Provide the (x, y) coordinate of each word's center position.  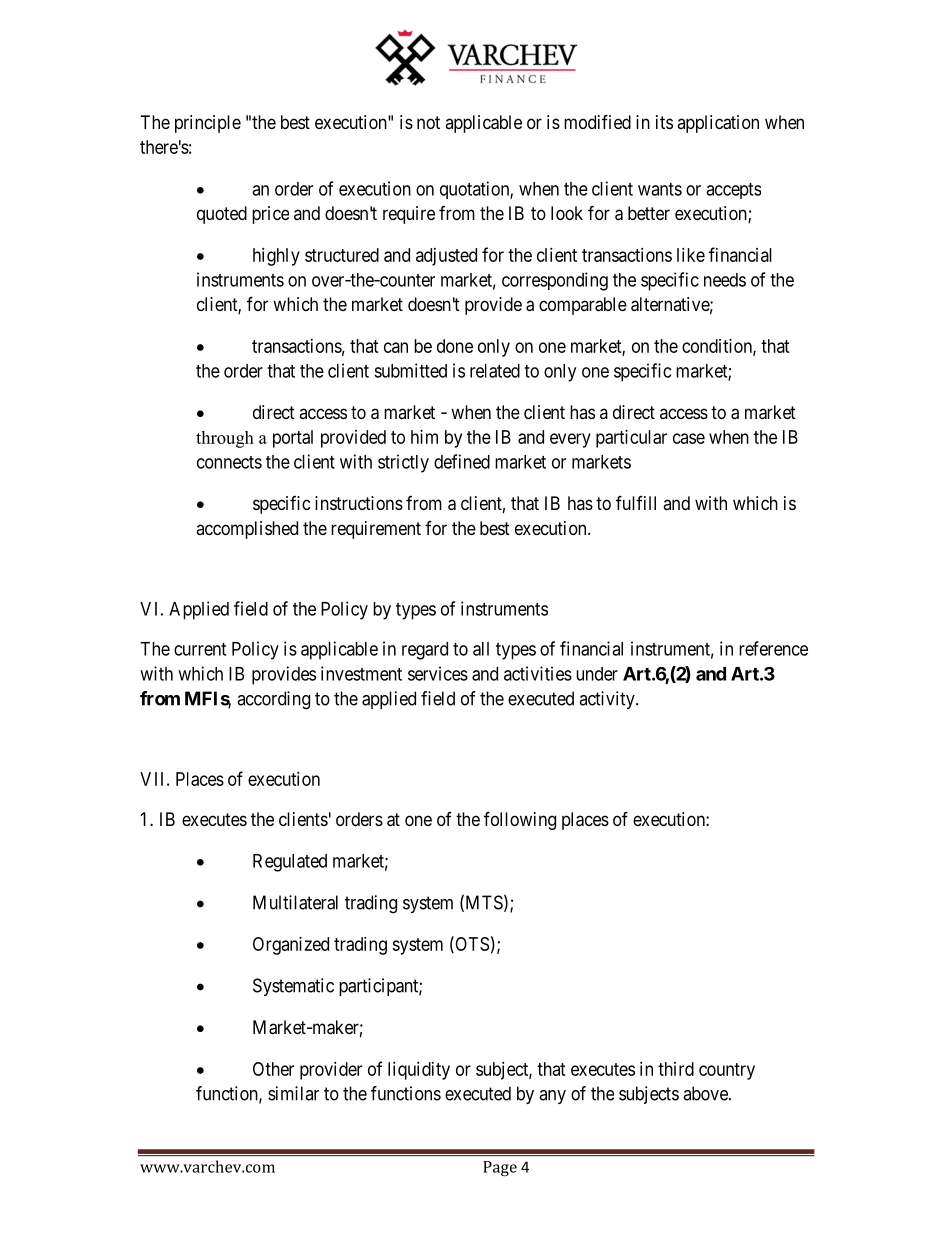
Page (500, 1168)
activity (608, 700)
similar (293, 1093)
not (428, 122)
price (270, 215)
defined (462, 461)
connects (229, 462)
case (689, 438)
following (520, 820)
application (718, 124)
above (706, 1093)
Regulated (290, 863)
